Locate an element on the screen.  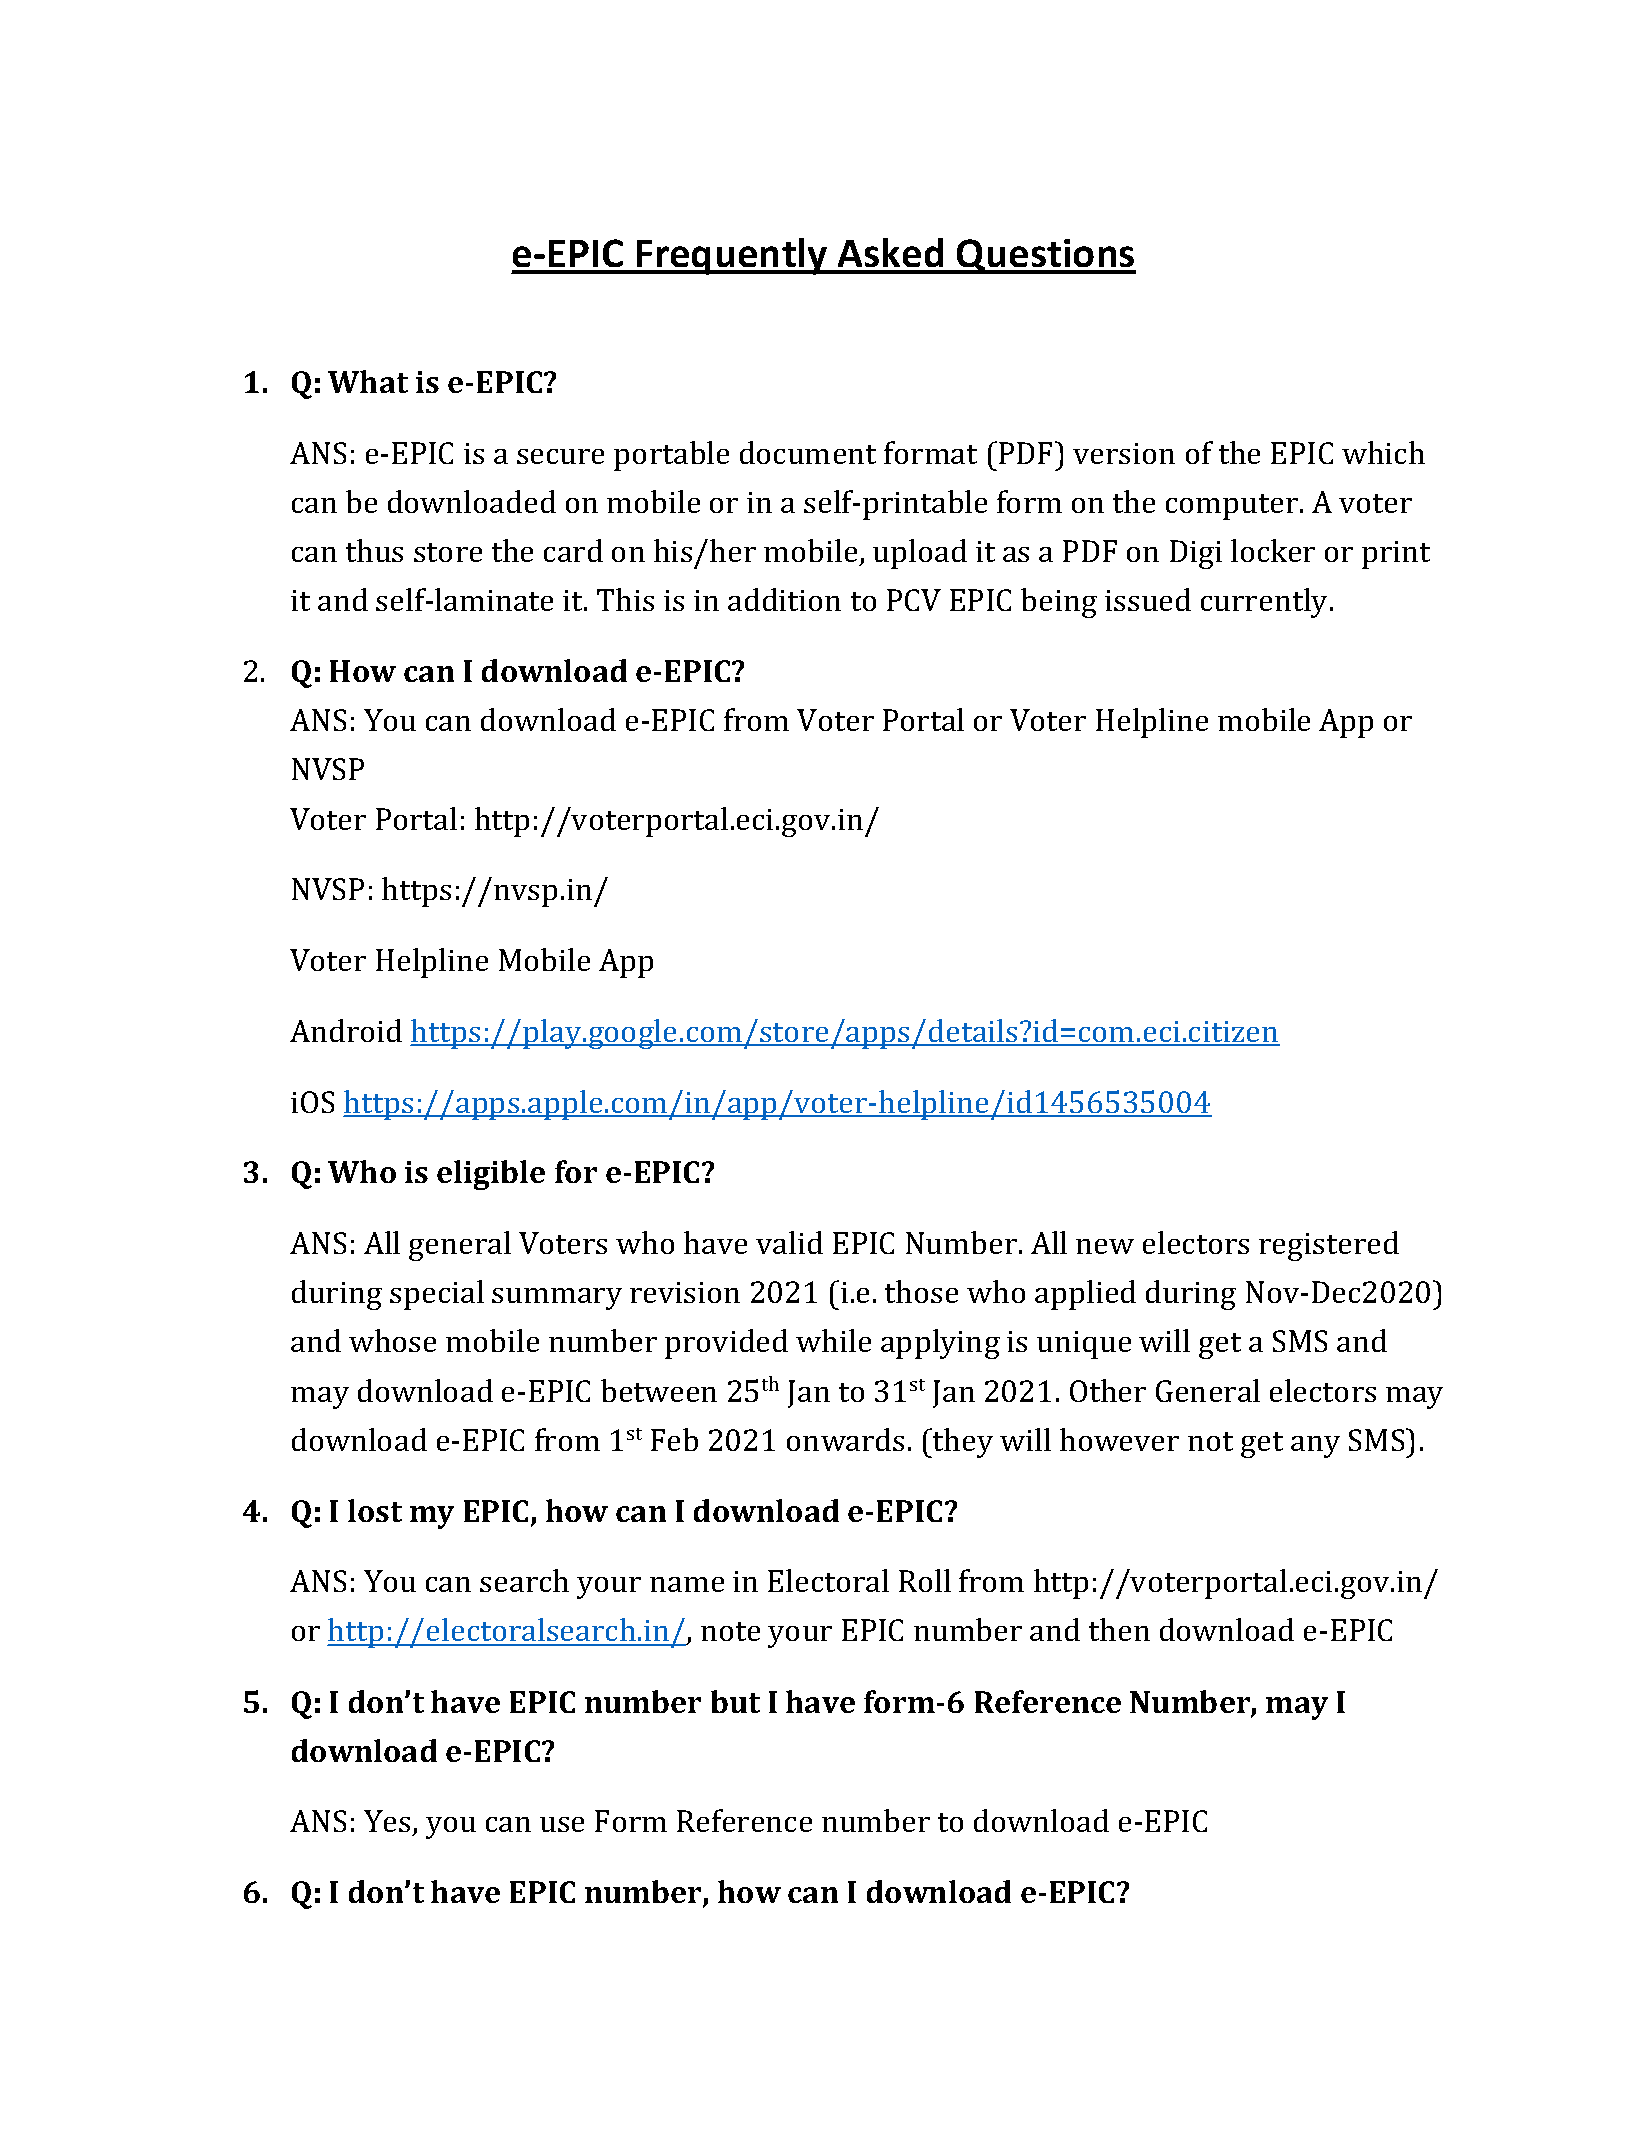
Yes is located at coordinates (387, 1821).
